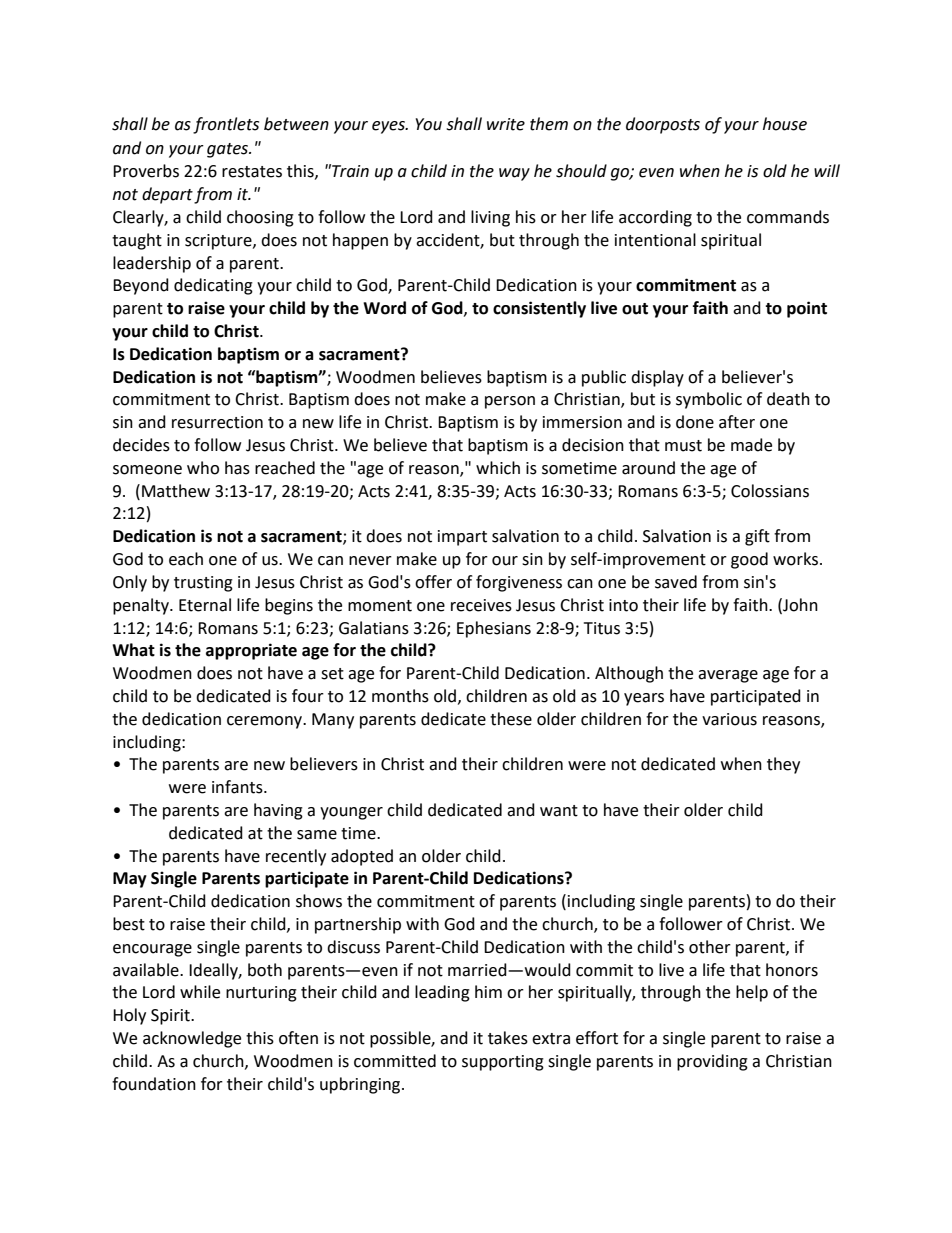 This screenshot has height=1233, width=952. Describe the element at coordinates (749, 560) in the screenshot. I see `good` at that location.
